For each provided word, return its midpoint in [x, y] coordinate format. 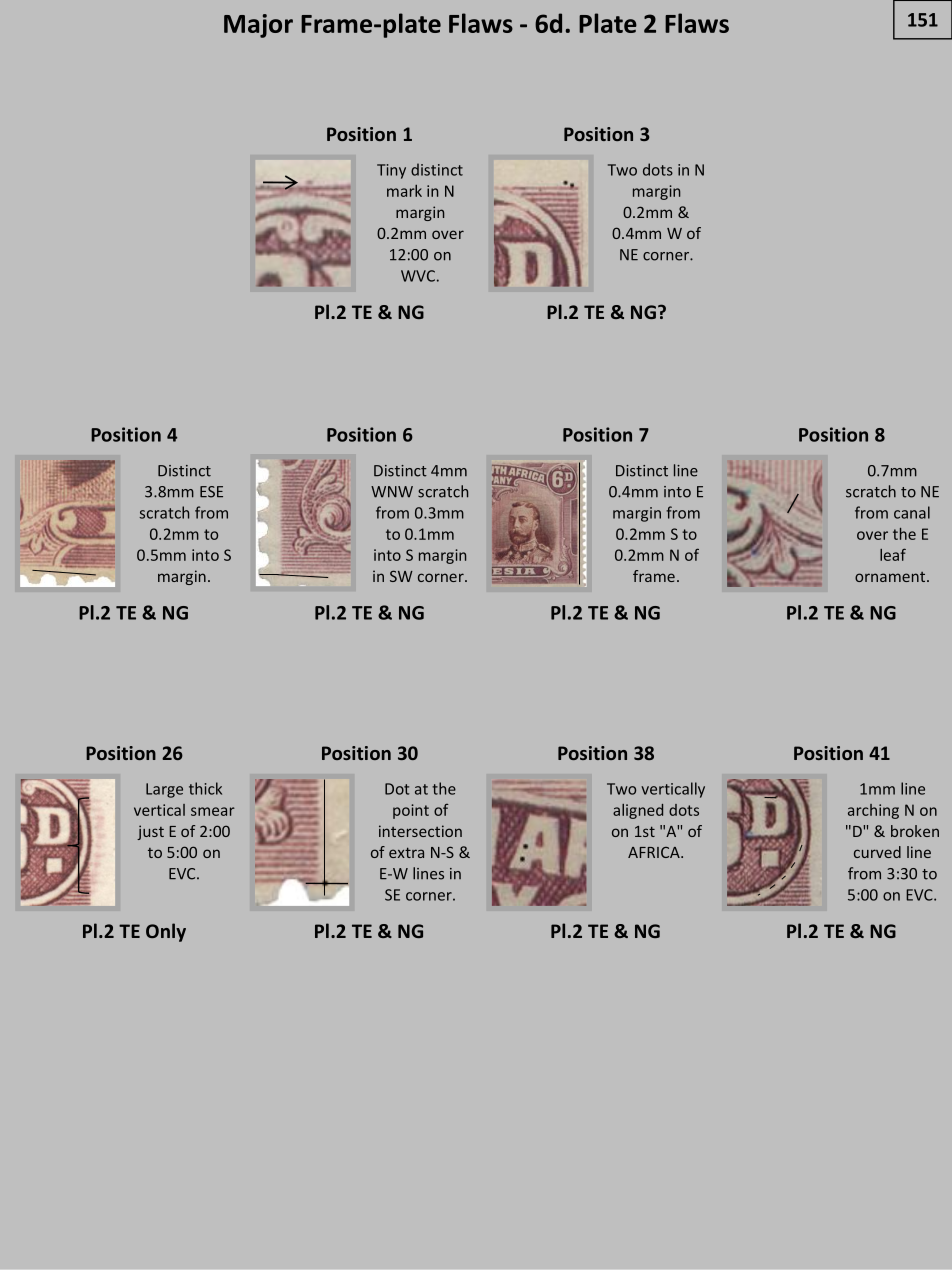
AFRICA [655, 852]
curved [877, 852]
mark [404, 191]
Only [166, 932]
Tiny [391, 171]
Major [258, 26]
